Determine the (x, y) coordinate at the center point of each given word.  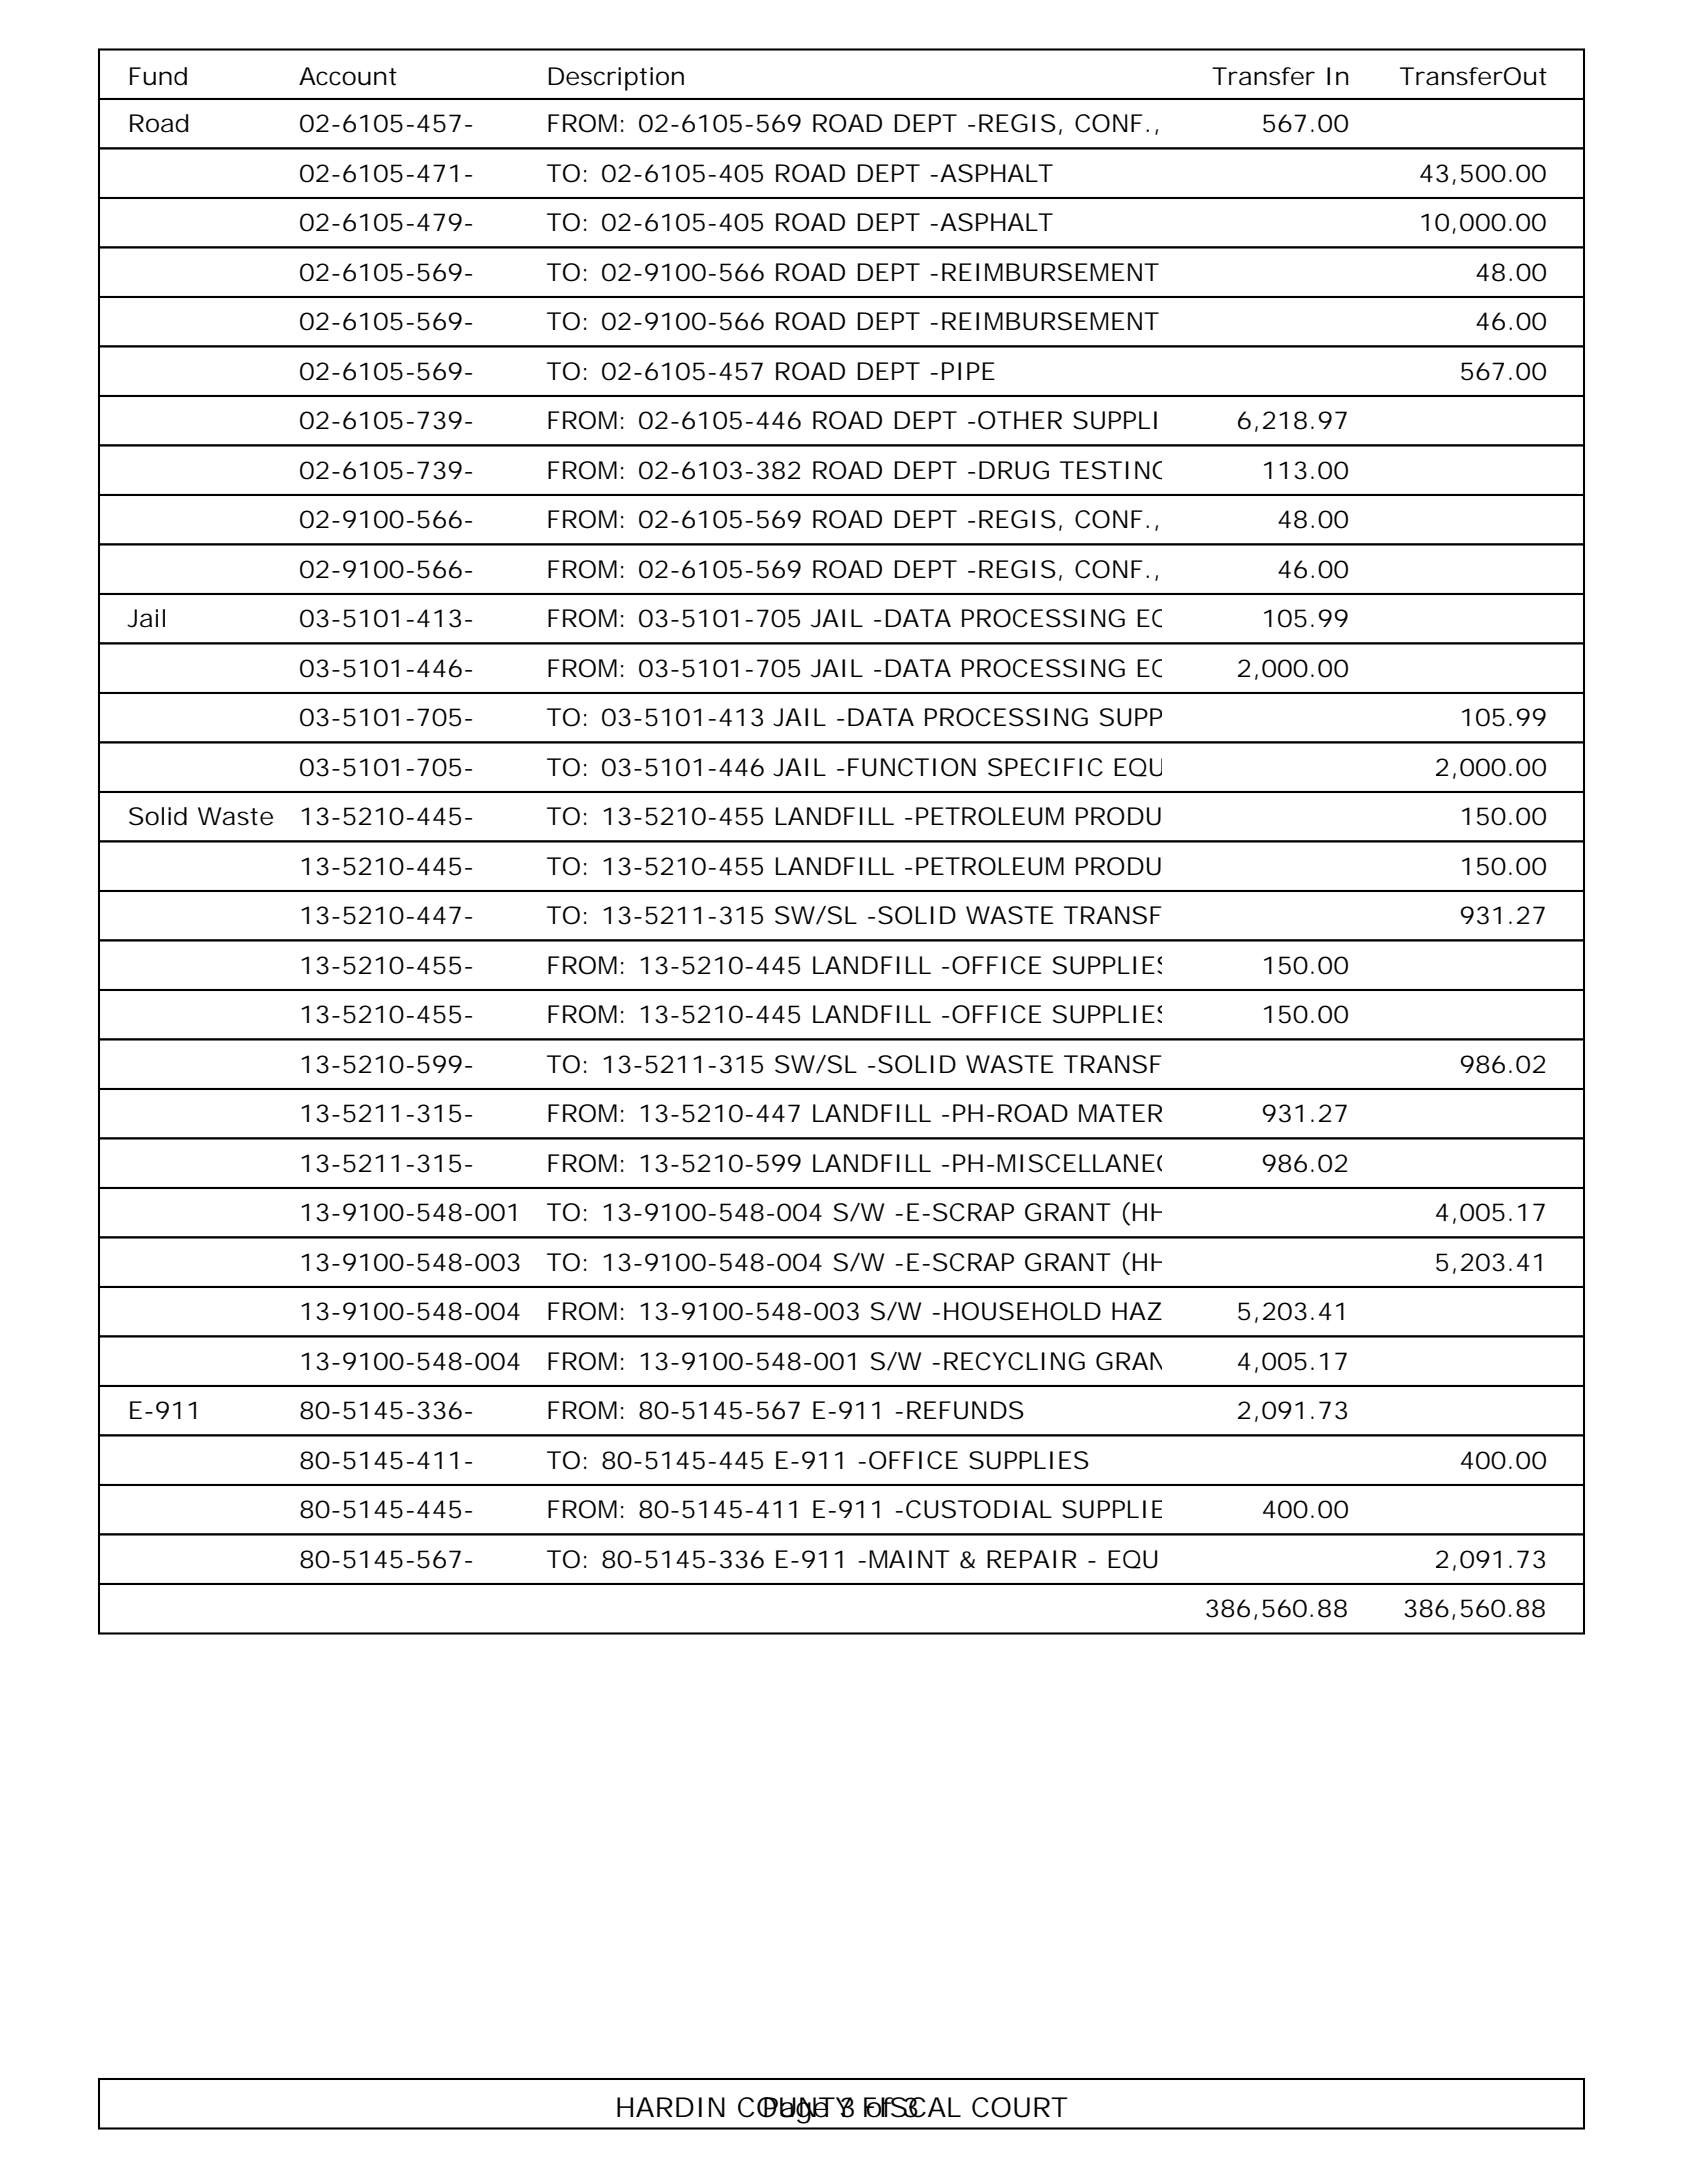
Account (348, 76)
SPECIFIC (1045, 767)
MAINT (909, 1559)
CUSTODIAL (979, 1509)
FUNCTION (912, 767)
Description (616, 79)
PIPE (968, 371)
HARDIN (671, 2107)
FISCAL (912, 2107)
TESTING (1111, 470)
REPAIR (1031, 1559)
